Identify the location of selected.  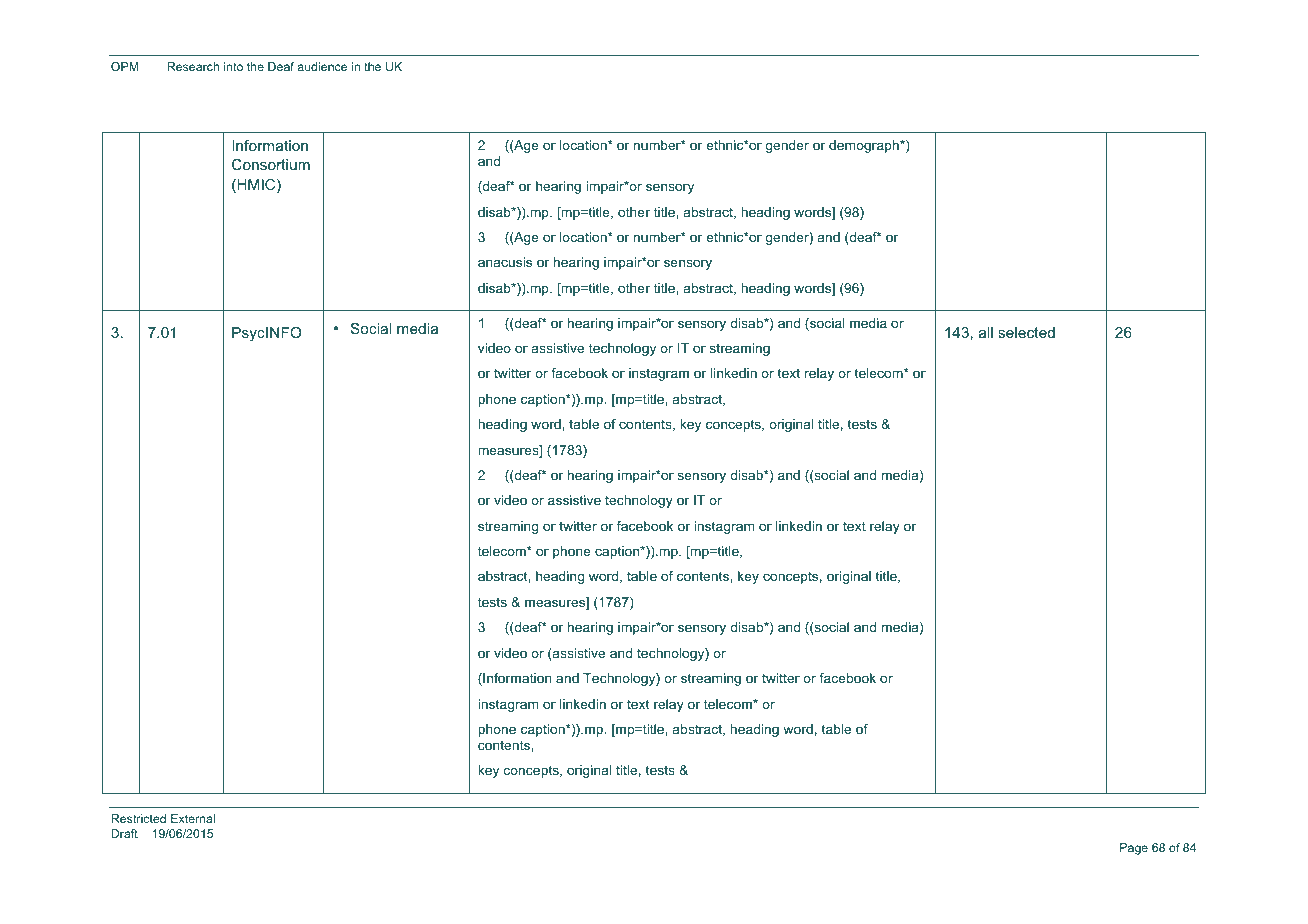
(1026, 332).
